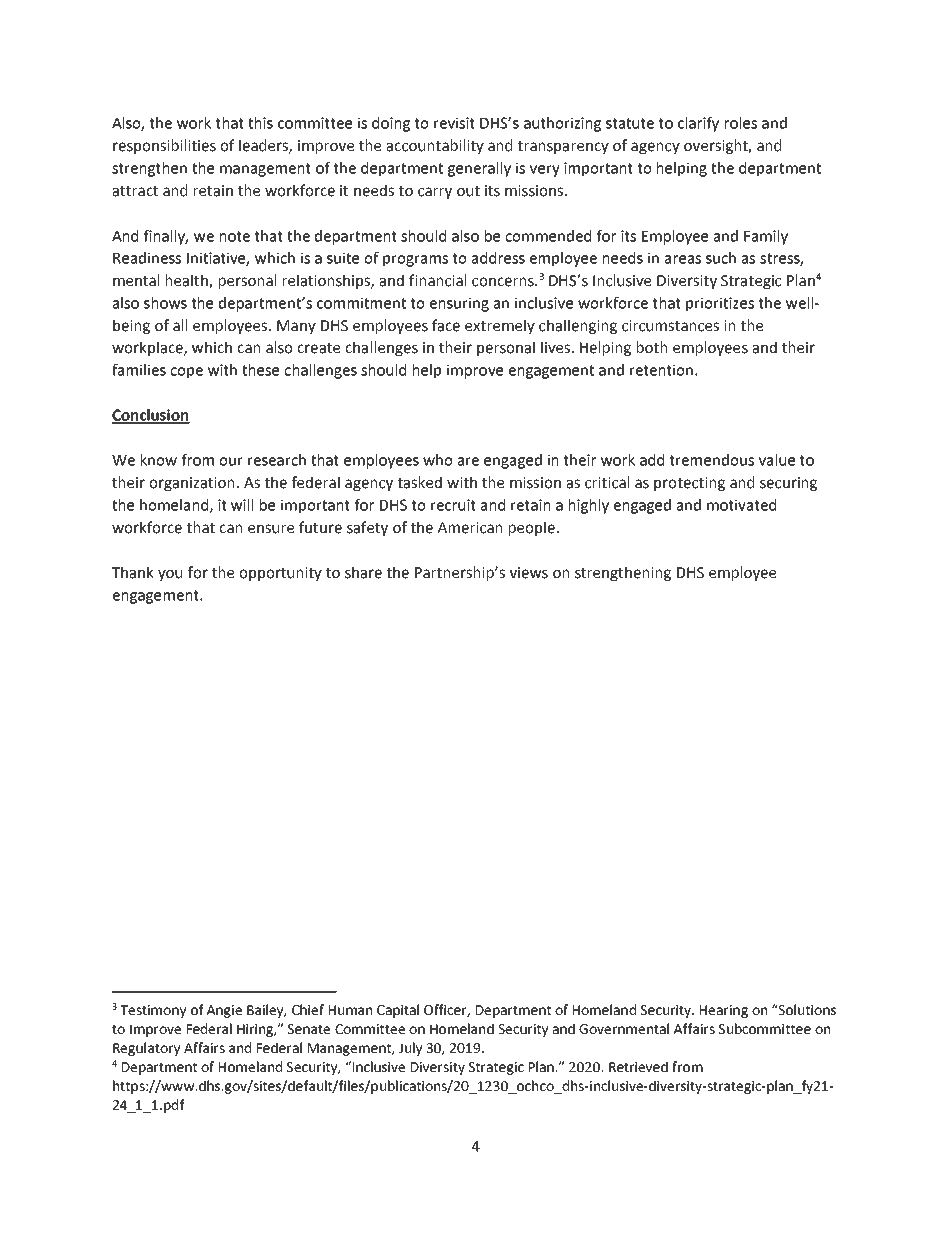 The height and width of the screenshot is (1233, 952). Describe the element at coordinates (720, 304) in the screenshot. I see `prioritizes` at that location.
